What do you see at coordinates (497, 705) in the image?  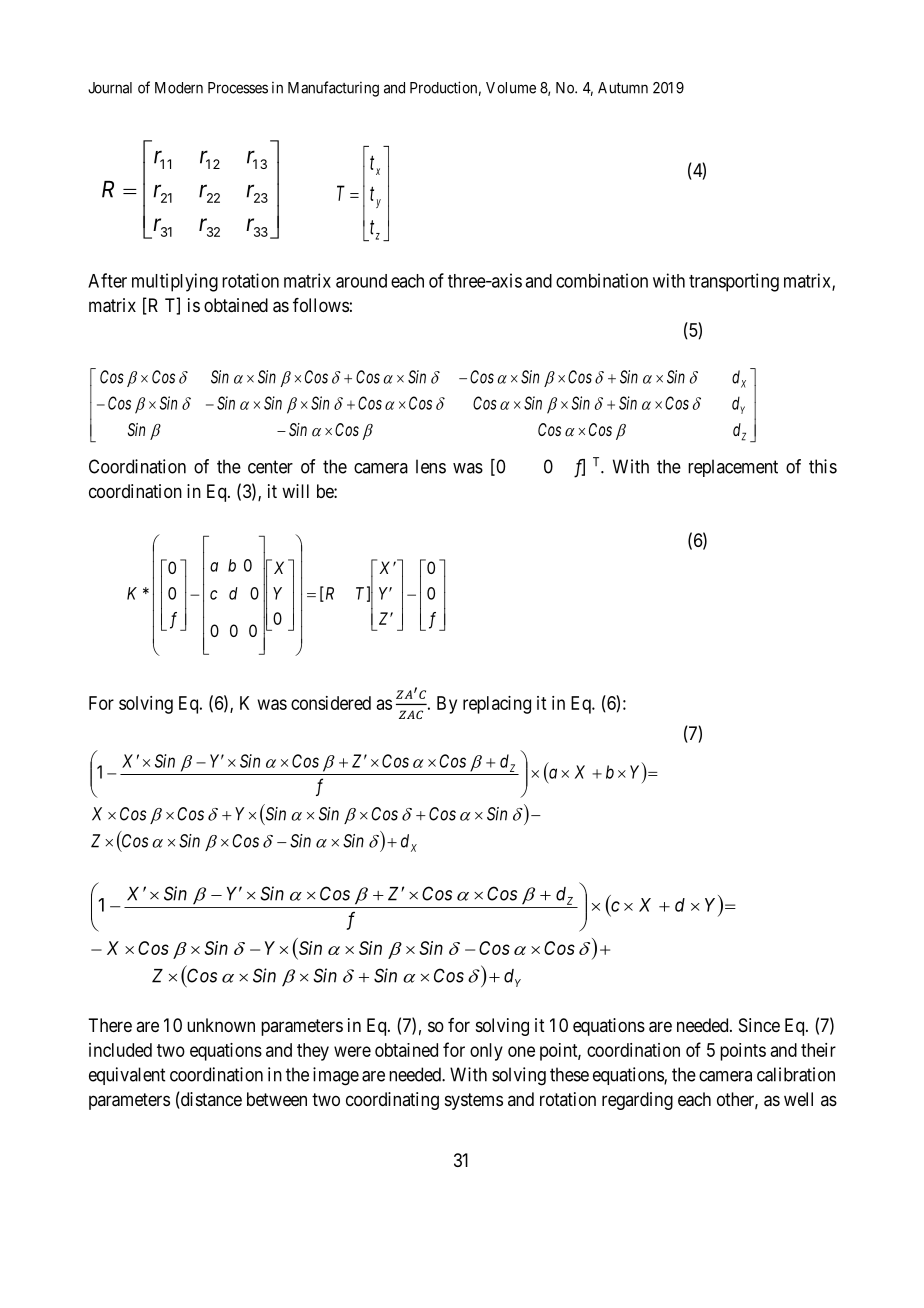 I see `replacing` at bounding box center [497, 705].
